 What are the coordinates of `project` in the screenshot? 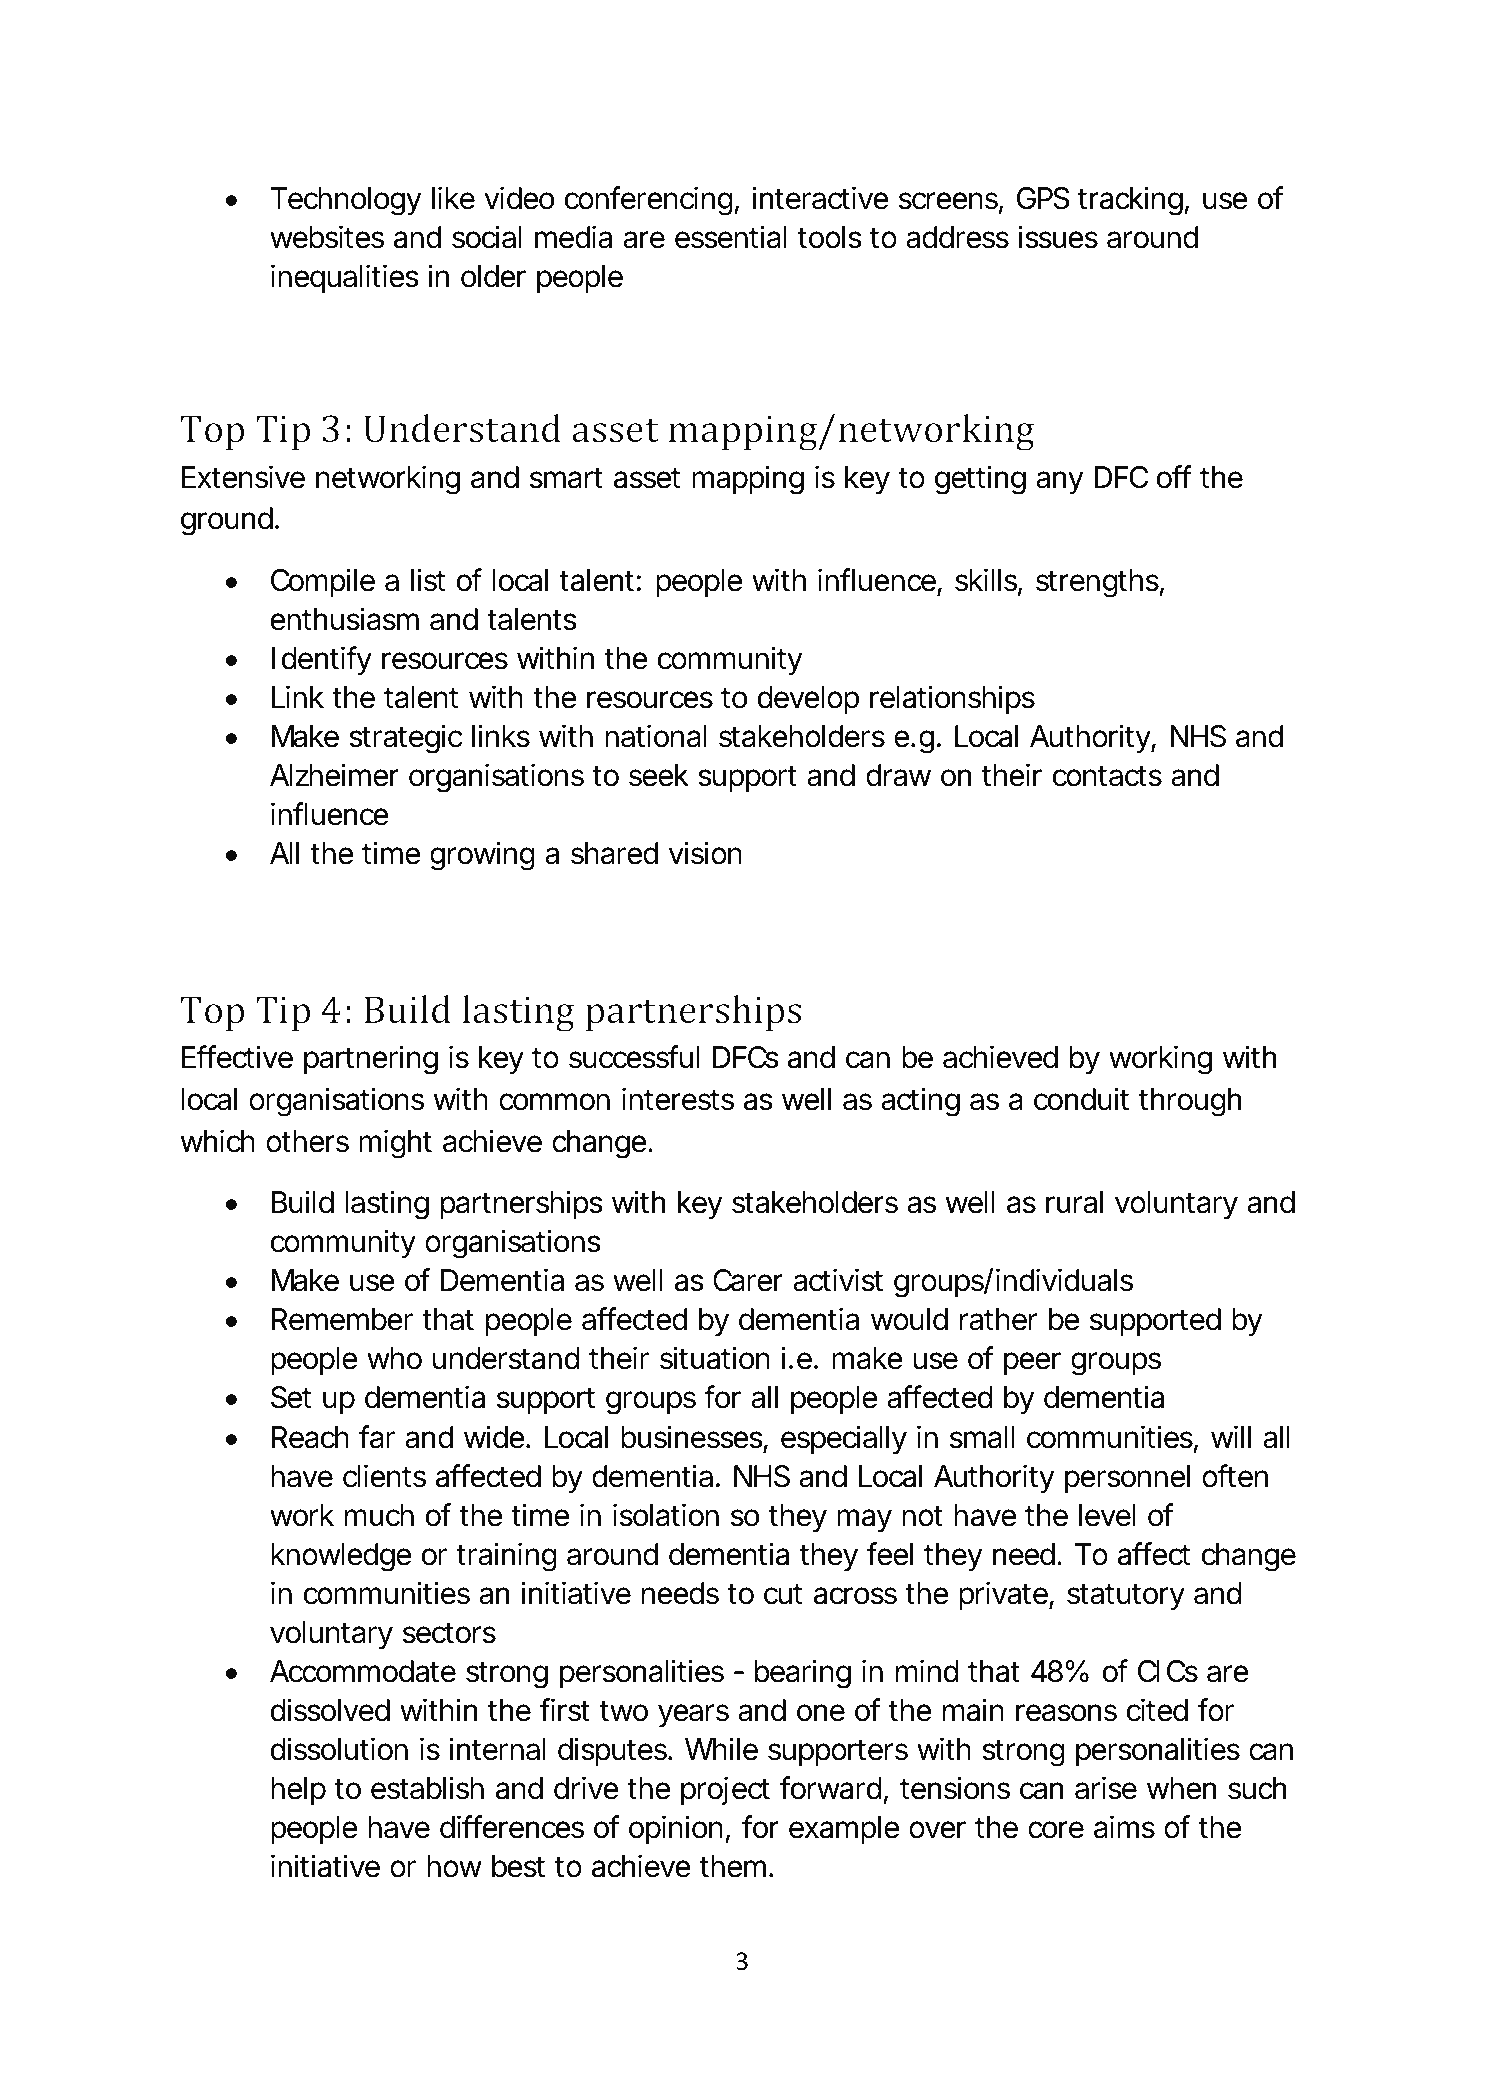 It's located at (725, 1790).
